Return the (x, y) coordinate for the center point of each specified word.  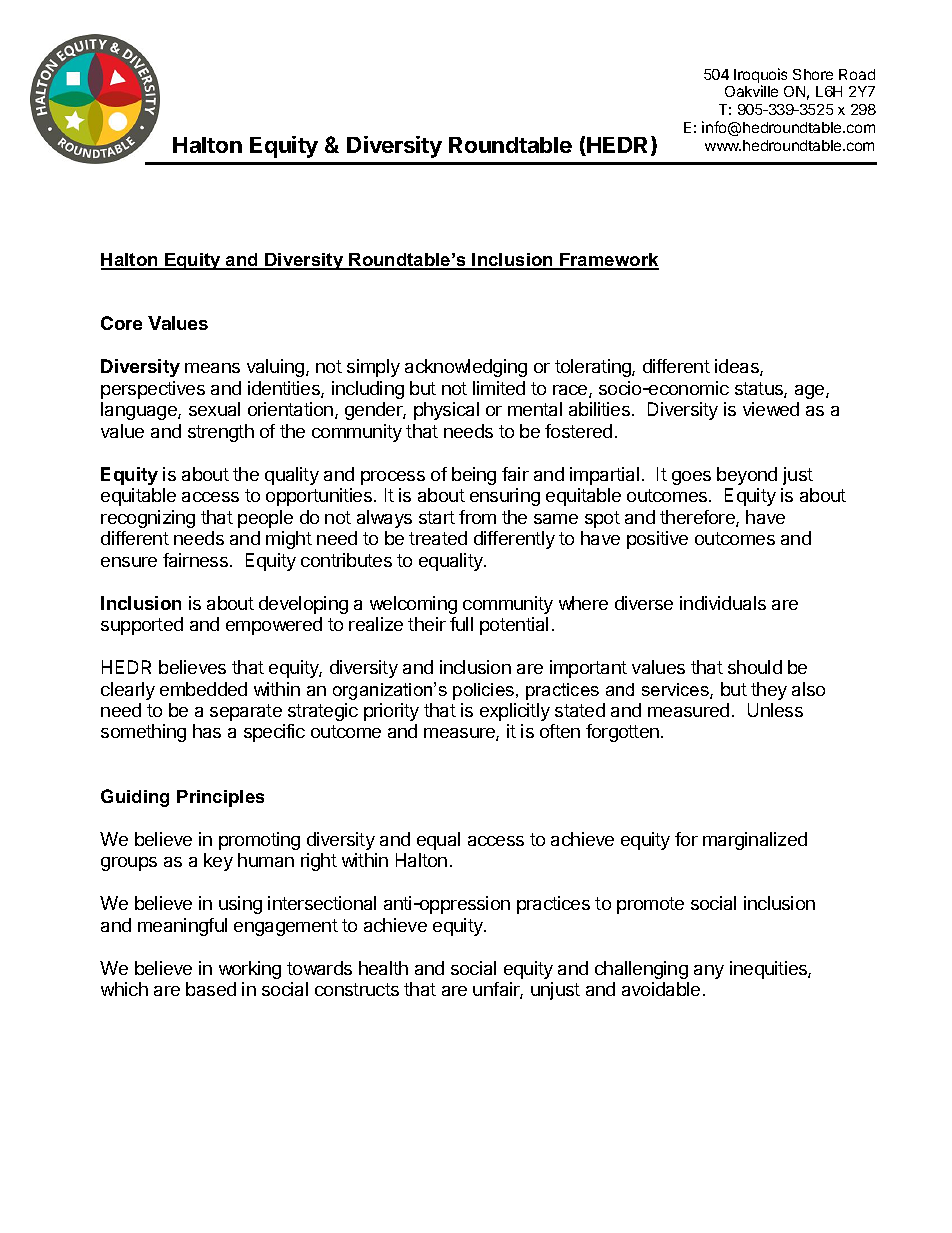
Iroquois (760, 77)
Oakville (751, 91)
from (477, 517)
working (250, 970)
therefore (698, 518)
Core (121, 323)
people (265, 519)
